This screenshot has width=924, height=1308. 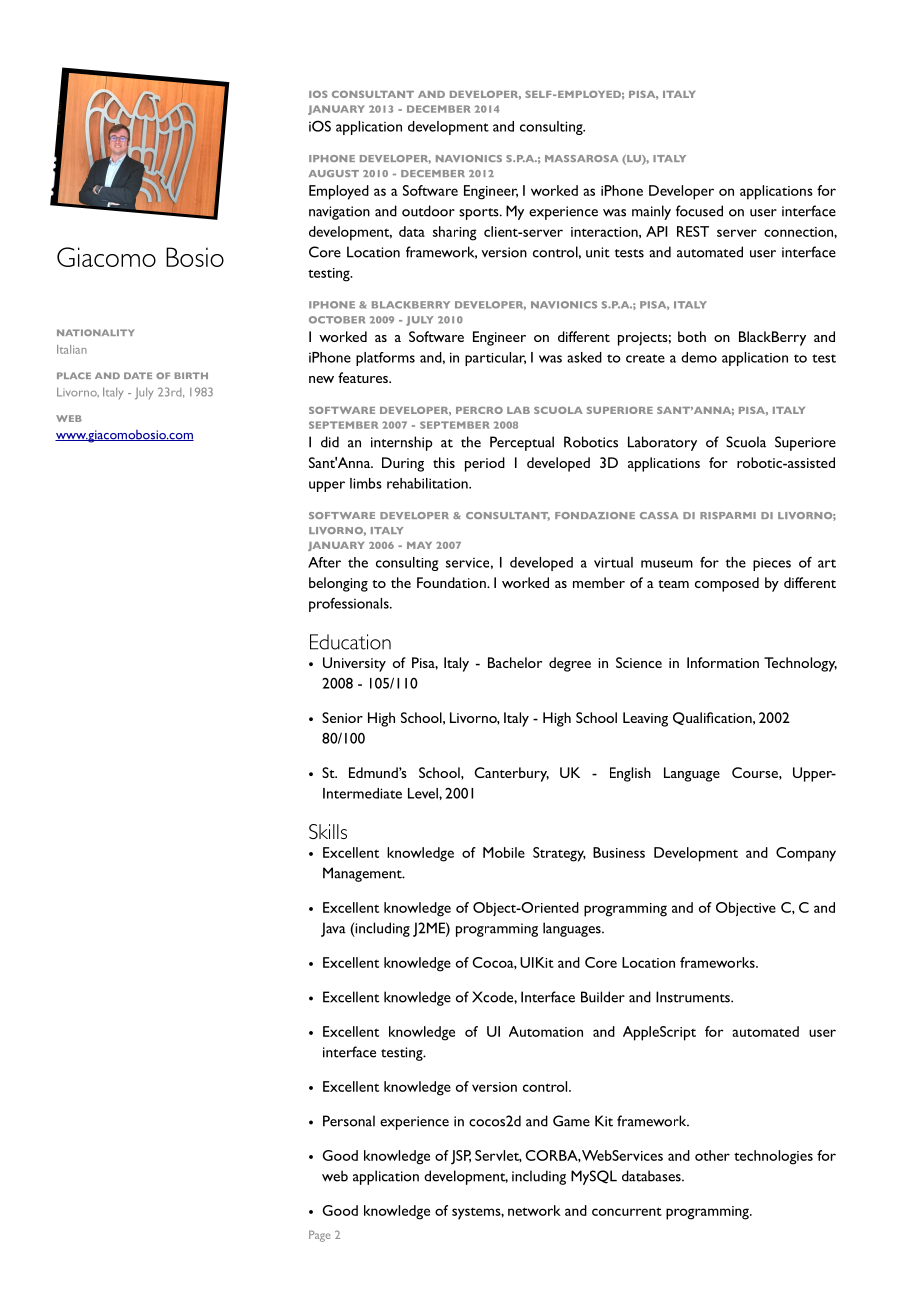 I want to click on Senior, so click(x=342, y=717).
